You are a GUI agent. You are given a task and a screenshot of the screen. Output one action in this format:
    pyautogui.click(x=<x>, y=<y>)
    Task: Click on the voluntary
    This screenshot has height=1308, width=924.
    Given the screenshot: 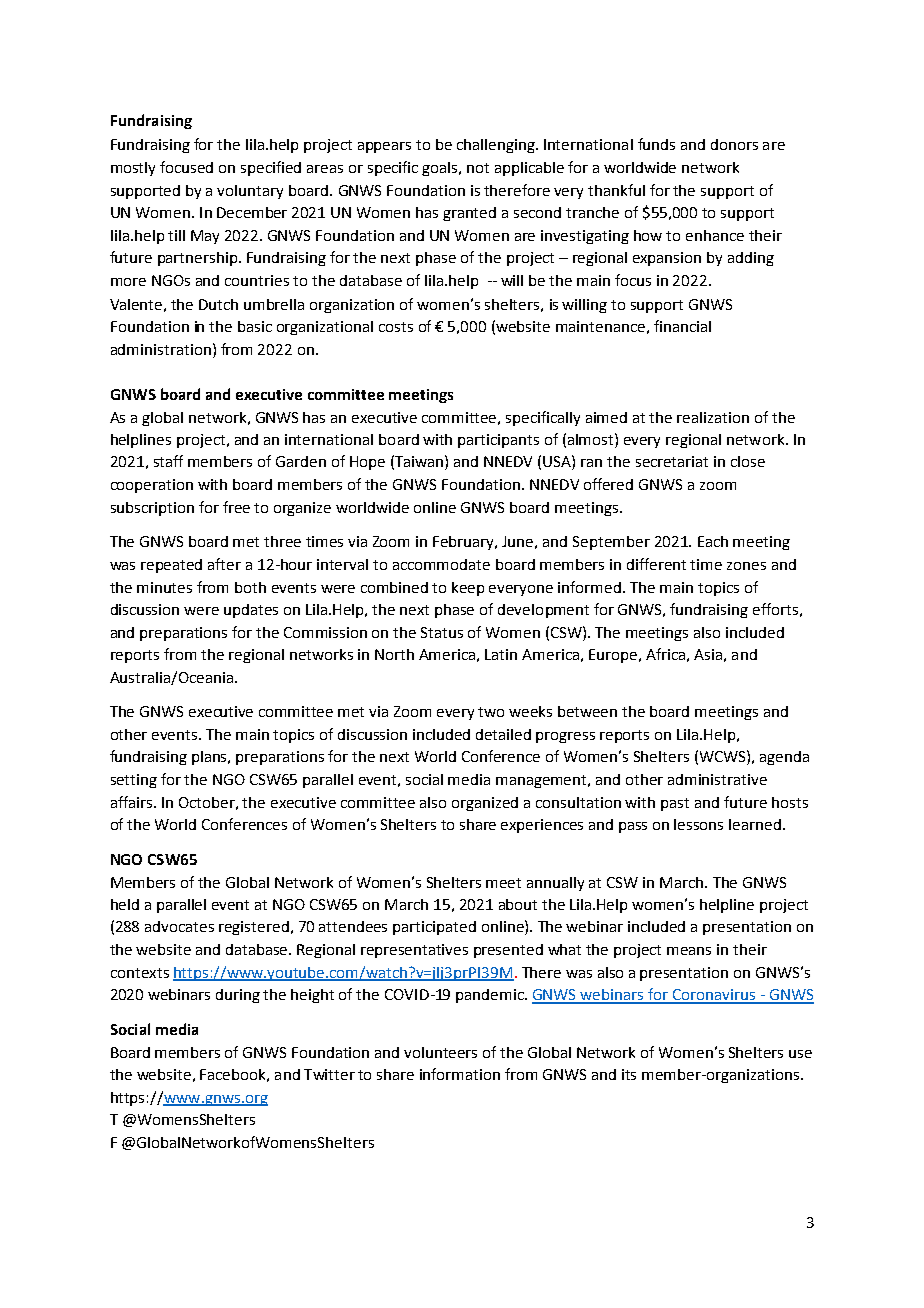 What is the action you would take?
    pyautogui.click(x=250, y=192)
